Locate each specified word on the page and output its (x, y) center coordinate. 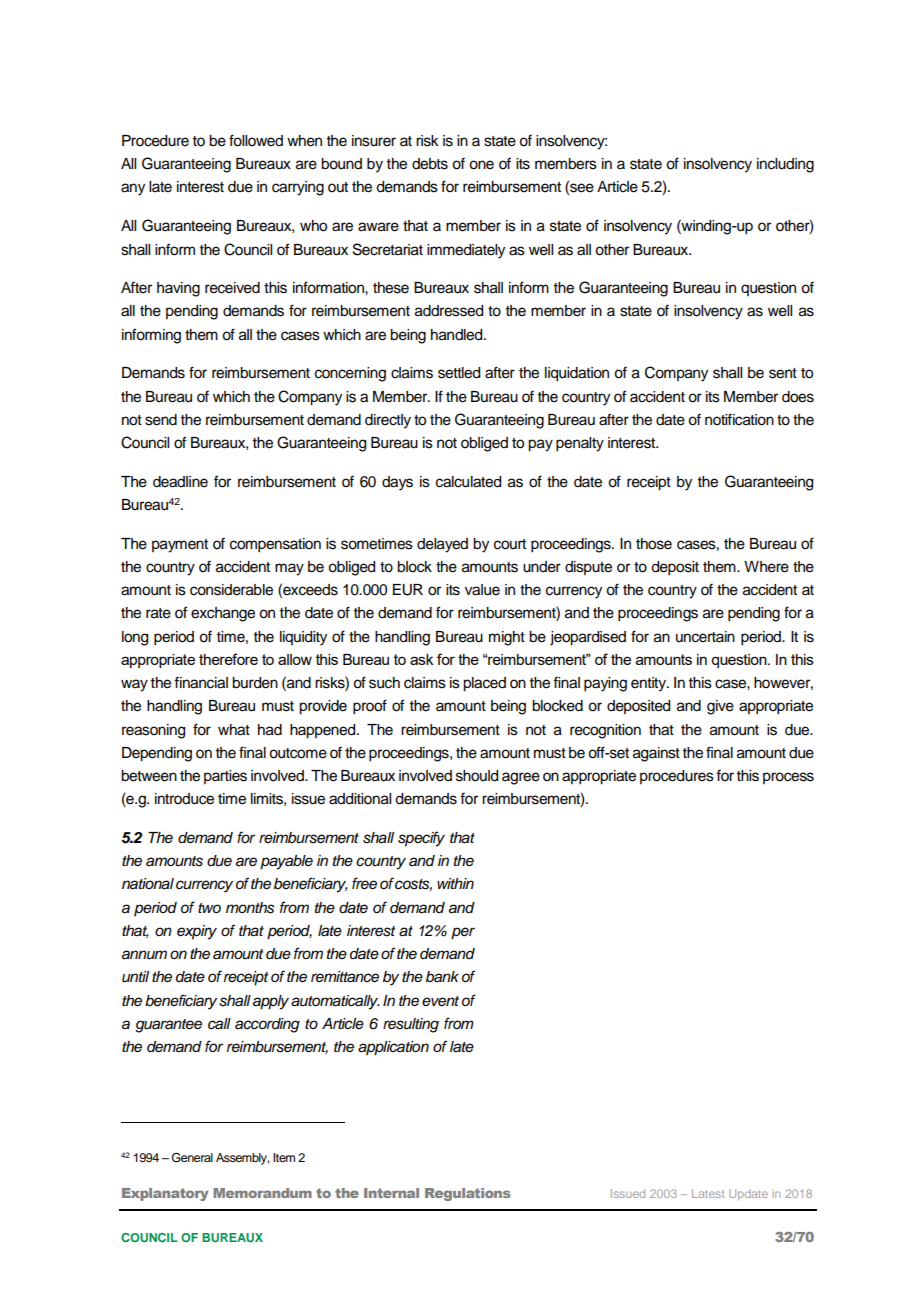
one (481, 165)
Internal (391, 1193)
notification (739, 419)
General (192, 1157)
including (785, 165)
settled (459, 373)
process (788, 778)
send (161, 420)
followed (256, 140)
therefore (228, 659)
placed (484, 684)
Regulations (468, 1194)
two (209, 908)
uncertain (705, 637)
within (455, 883)
